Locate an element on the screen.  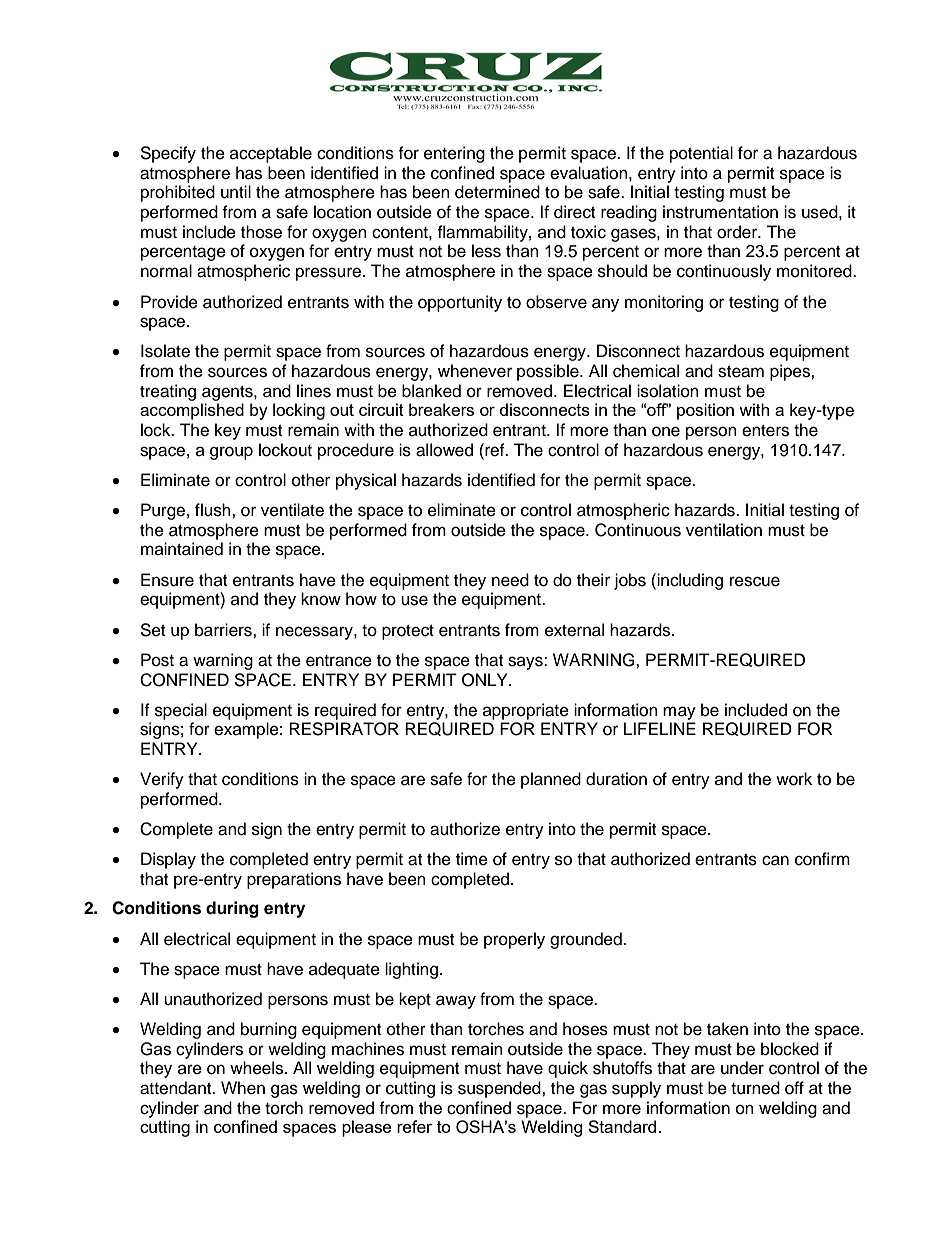
planned is located at coordinates (551, 780).
